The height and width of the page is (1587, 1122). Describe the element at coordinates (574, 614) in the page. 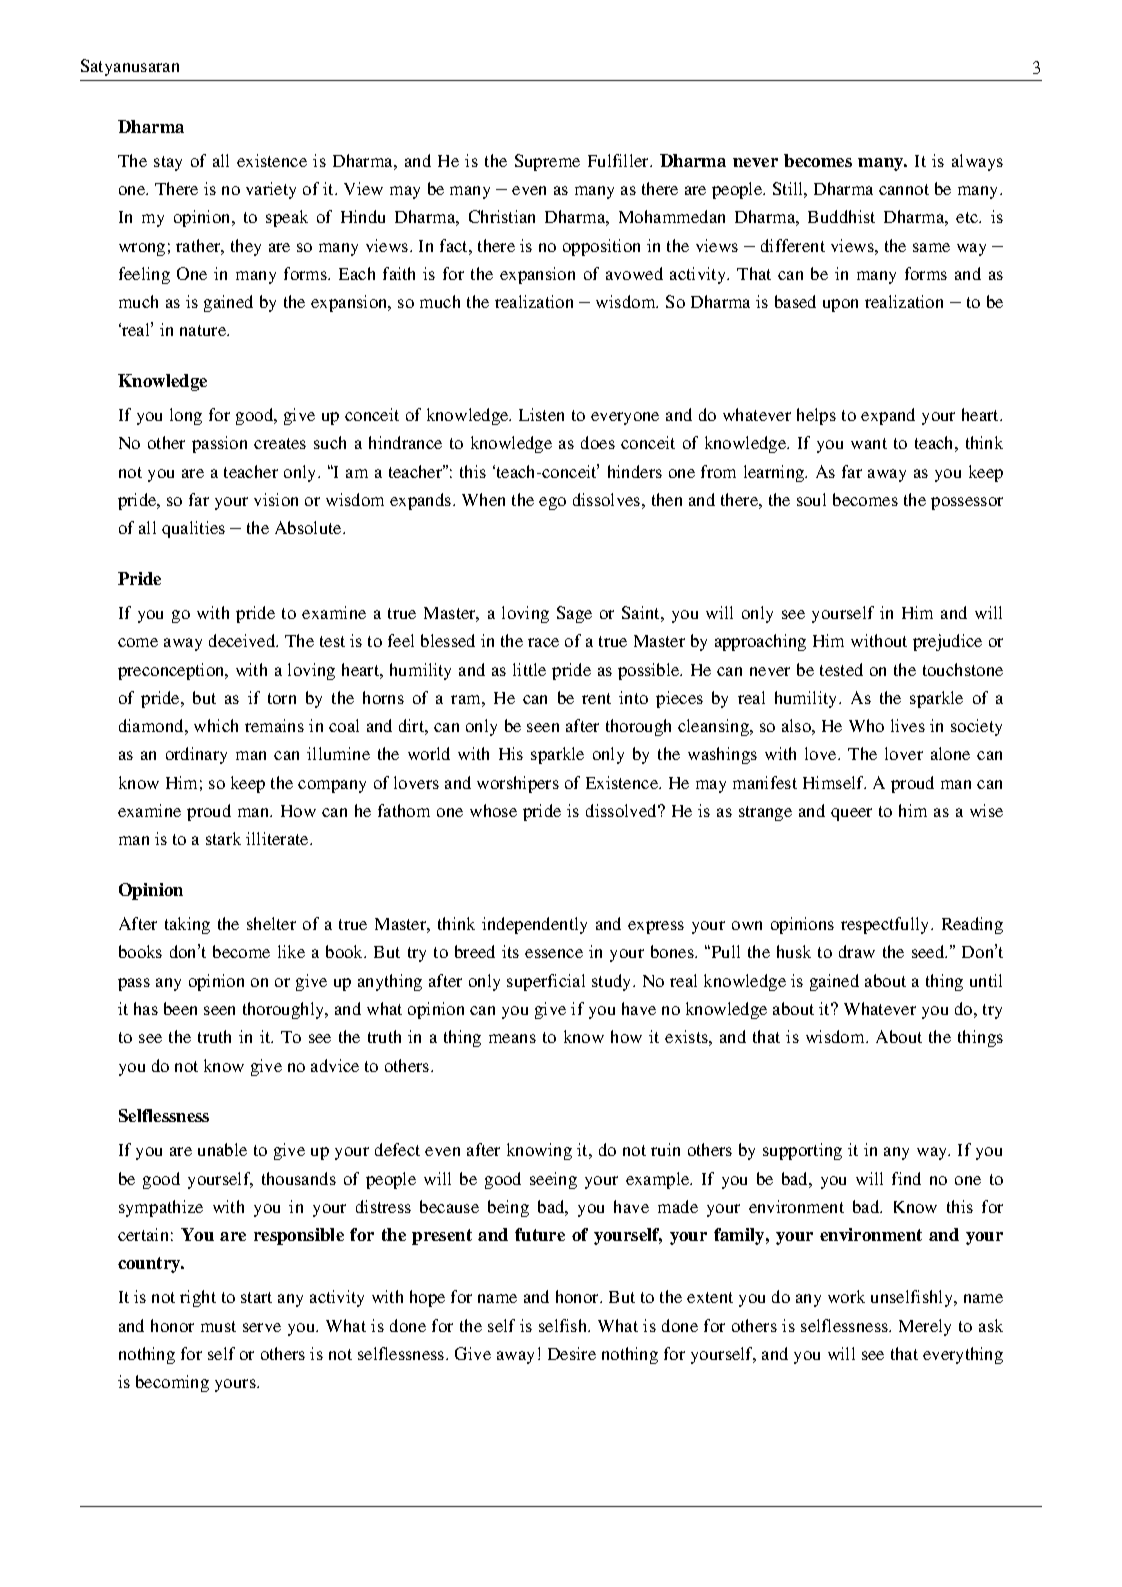

I see `Sage` at that location.
